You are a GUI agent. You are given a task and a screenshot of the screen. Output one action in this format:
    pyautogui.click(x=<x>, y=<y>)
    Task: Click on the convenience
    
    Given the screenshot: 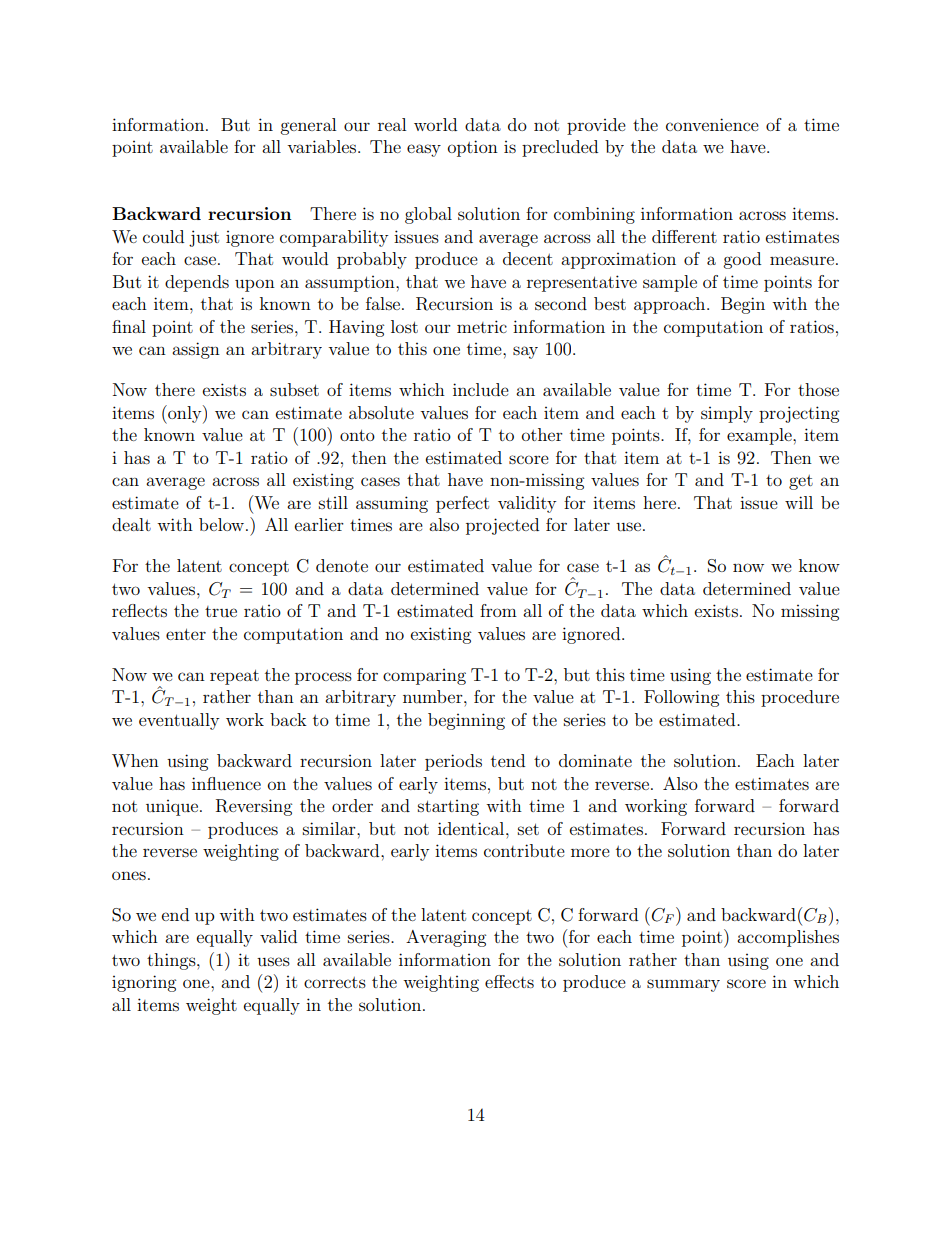 What is the action you would take?
    pyautogui.click(x=712, y=124)
